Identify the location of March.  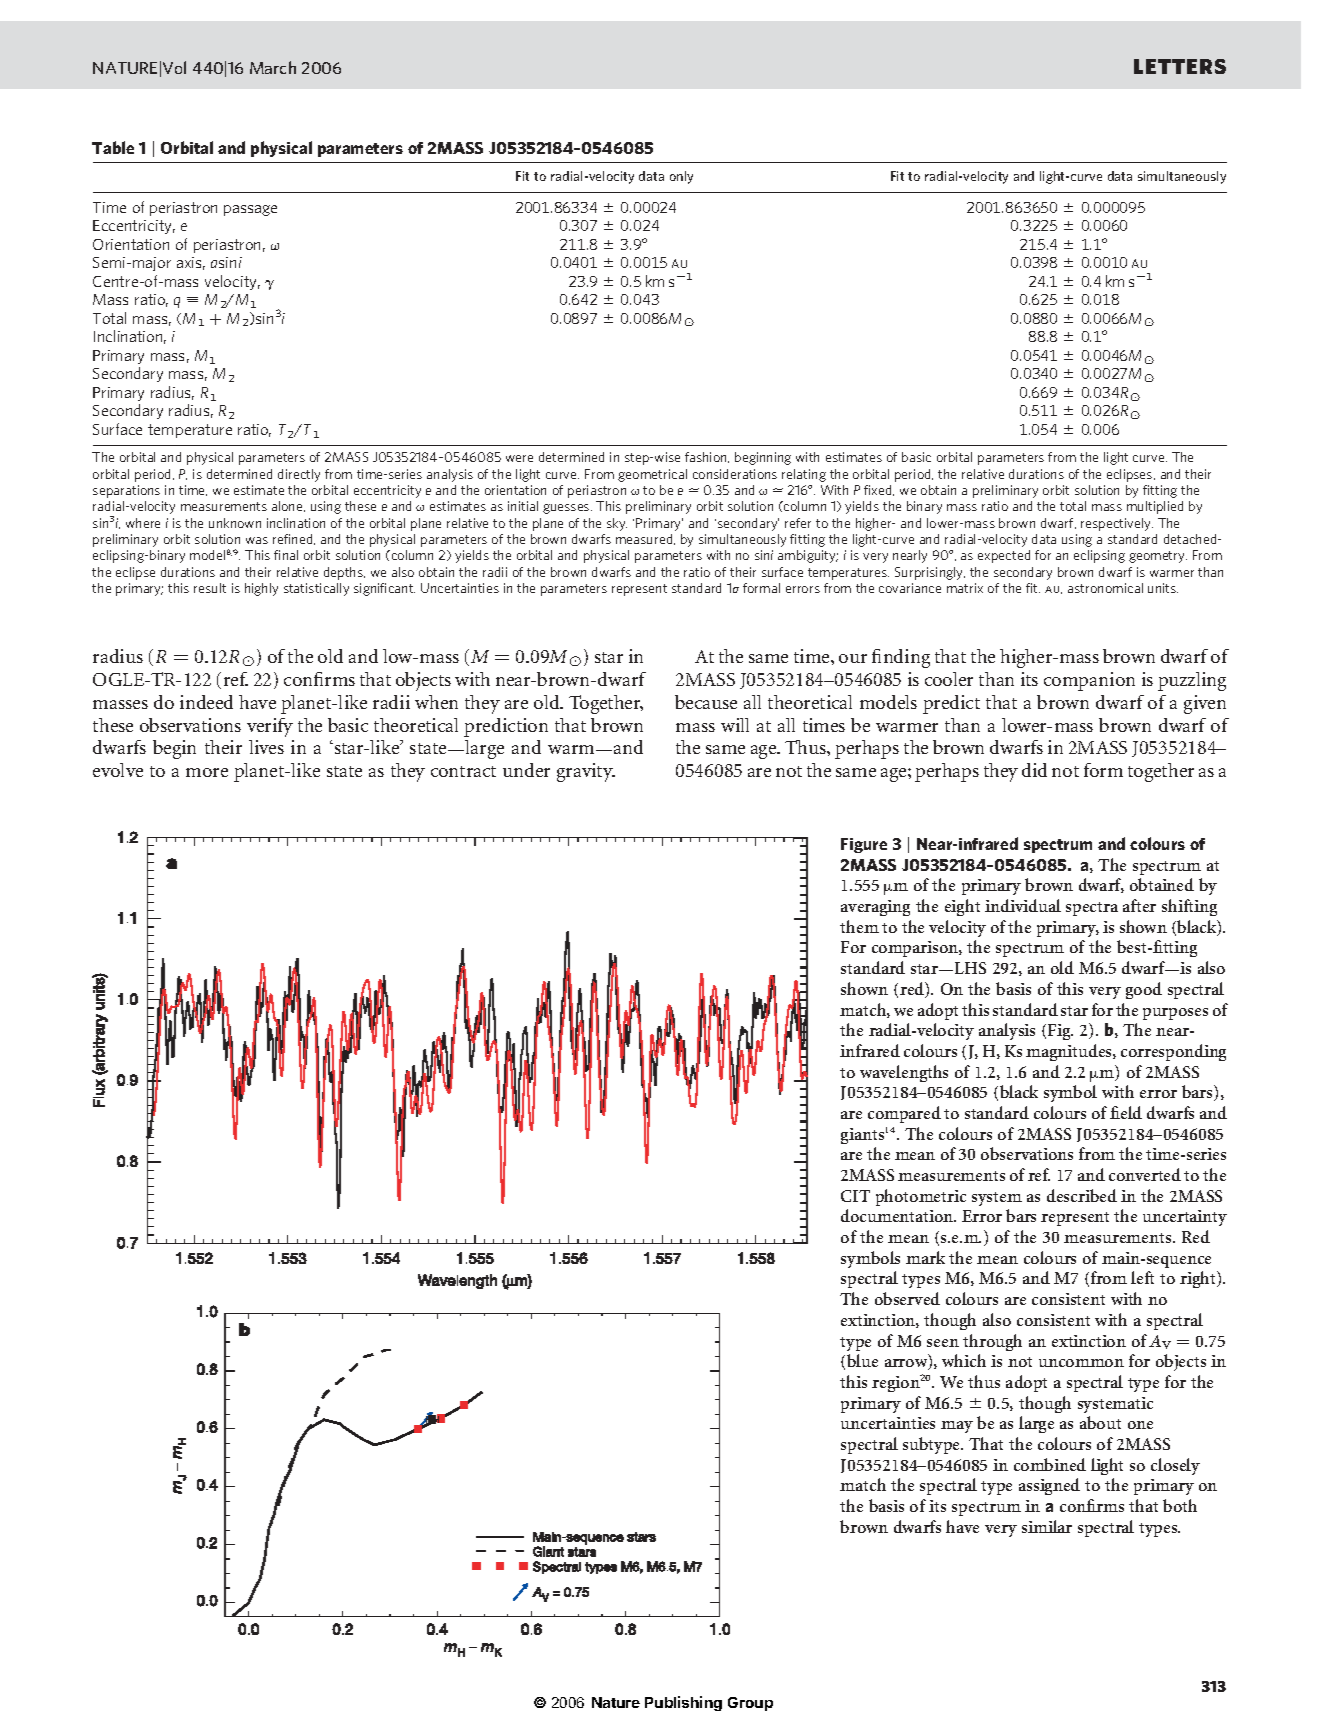
(273, 67).
